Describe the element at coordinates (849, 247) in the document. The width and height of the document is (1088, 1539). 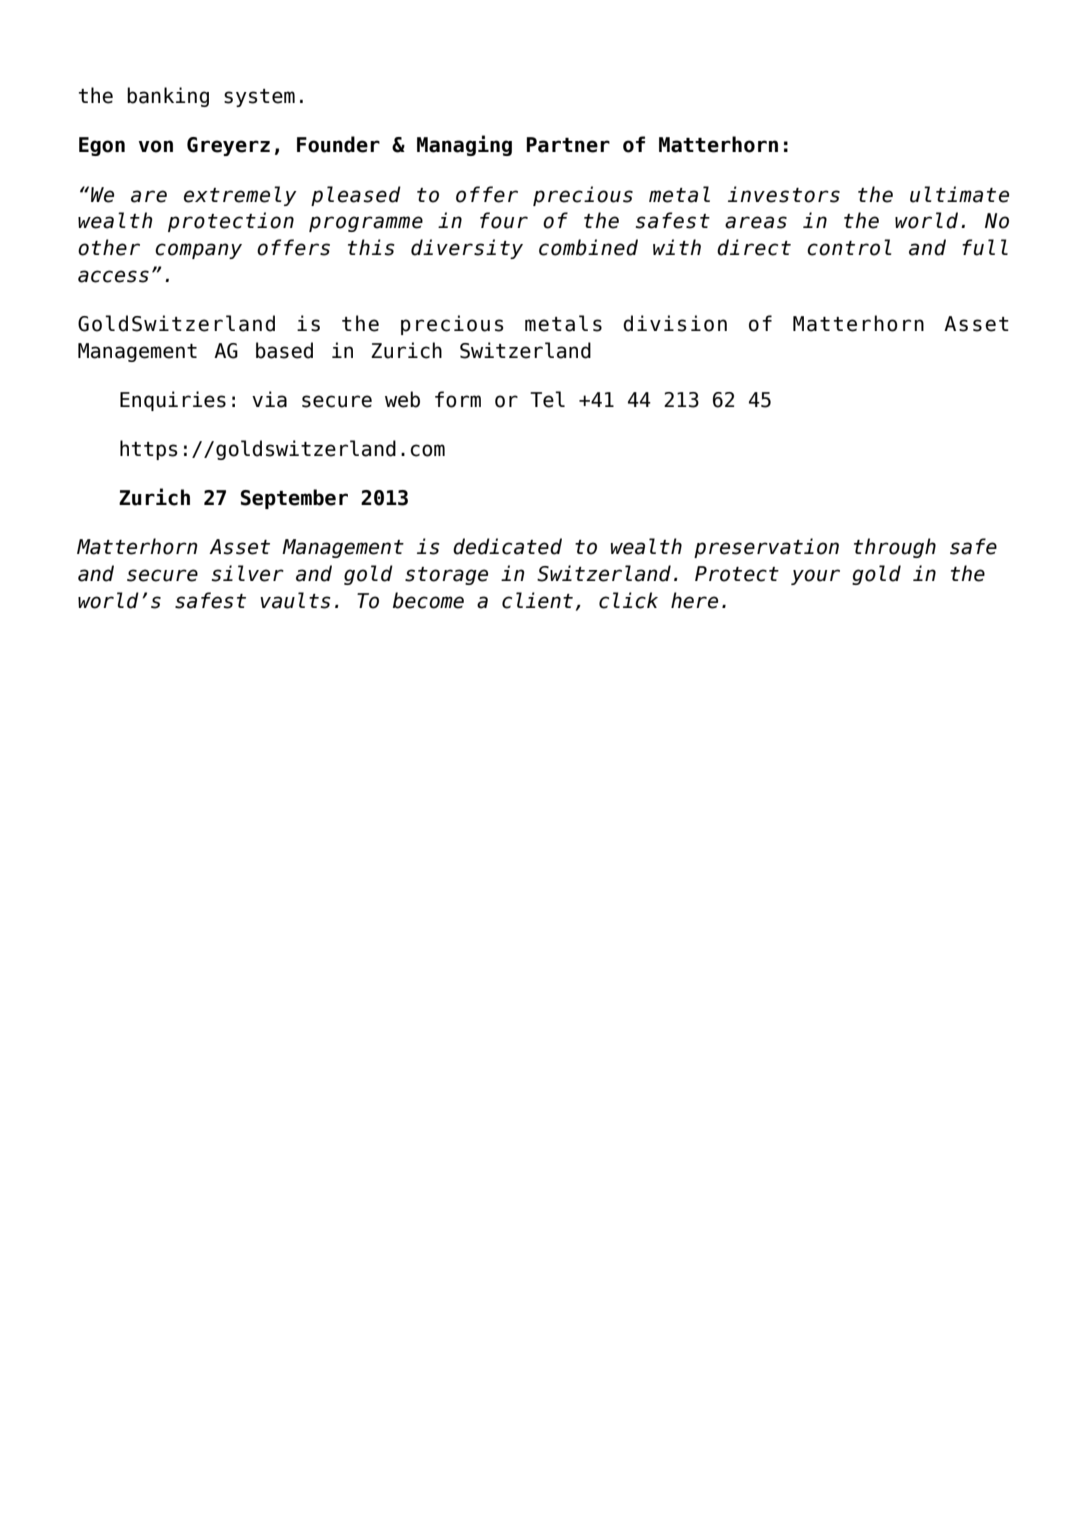
I see `control` at that location.
